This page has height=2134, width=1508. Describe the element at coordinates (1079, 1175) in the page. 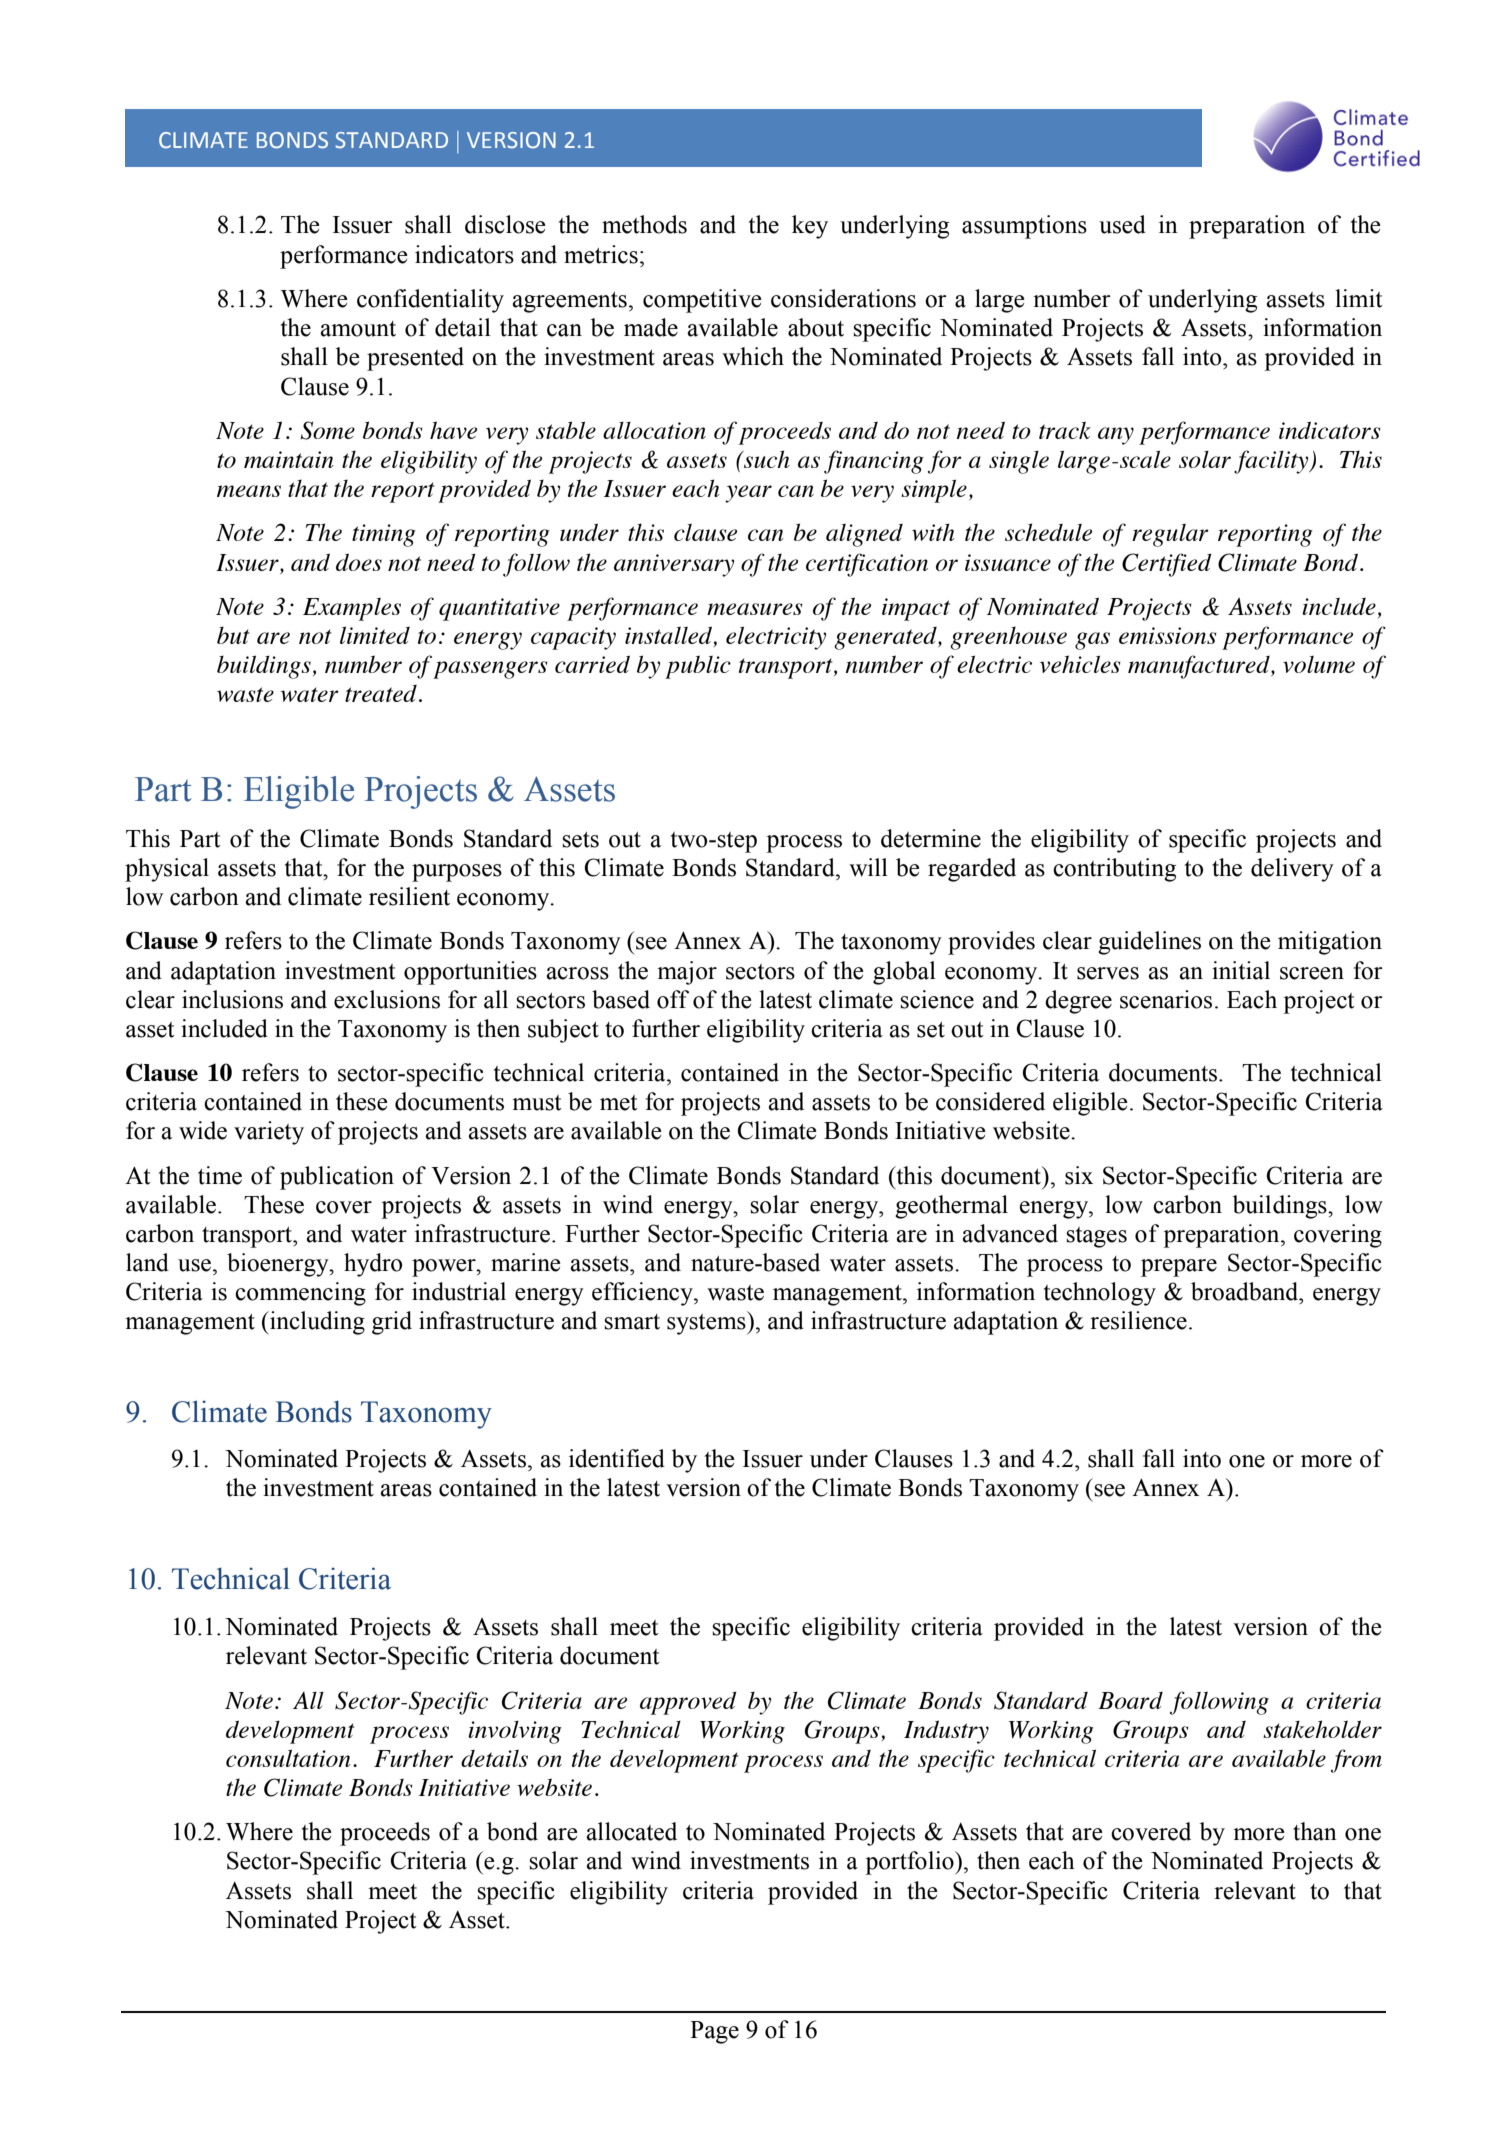

I see `six` at that location.
